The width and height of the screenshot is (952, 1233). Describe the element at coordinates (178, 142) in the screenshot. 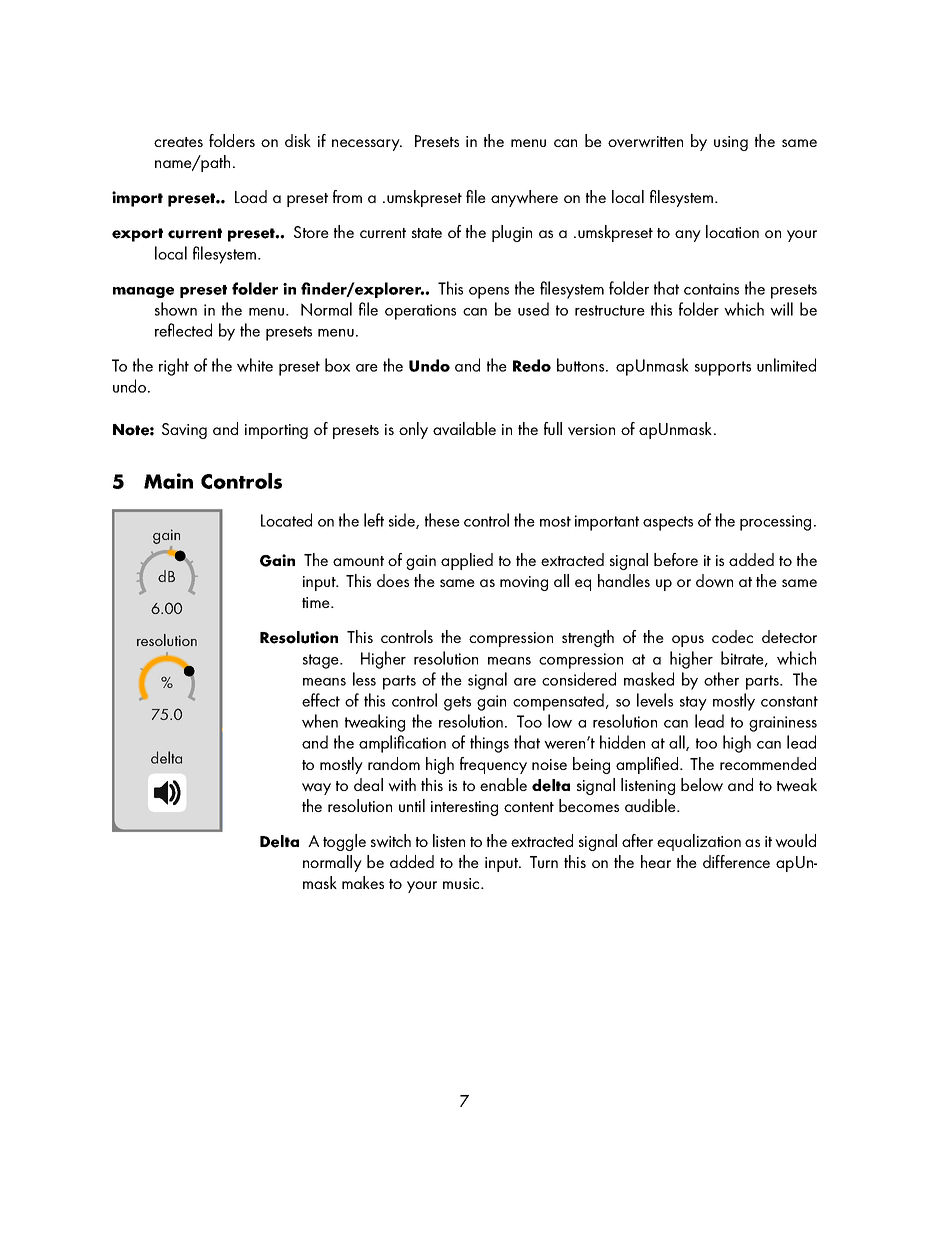

I see `creates` at that location.
